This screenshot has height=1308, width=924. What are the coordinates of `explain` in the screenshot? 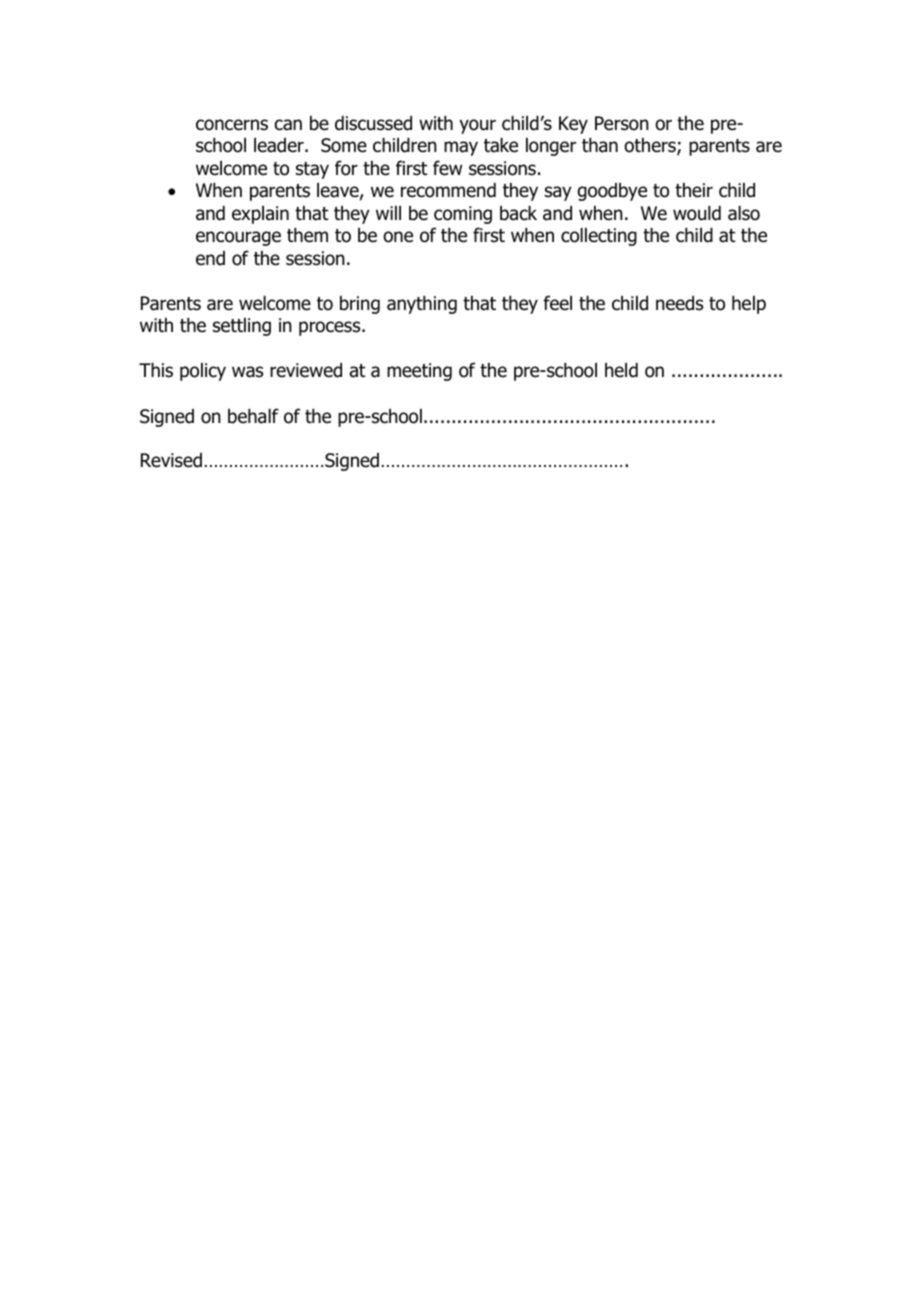 It's located at (260, 215).
